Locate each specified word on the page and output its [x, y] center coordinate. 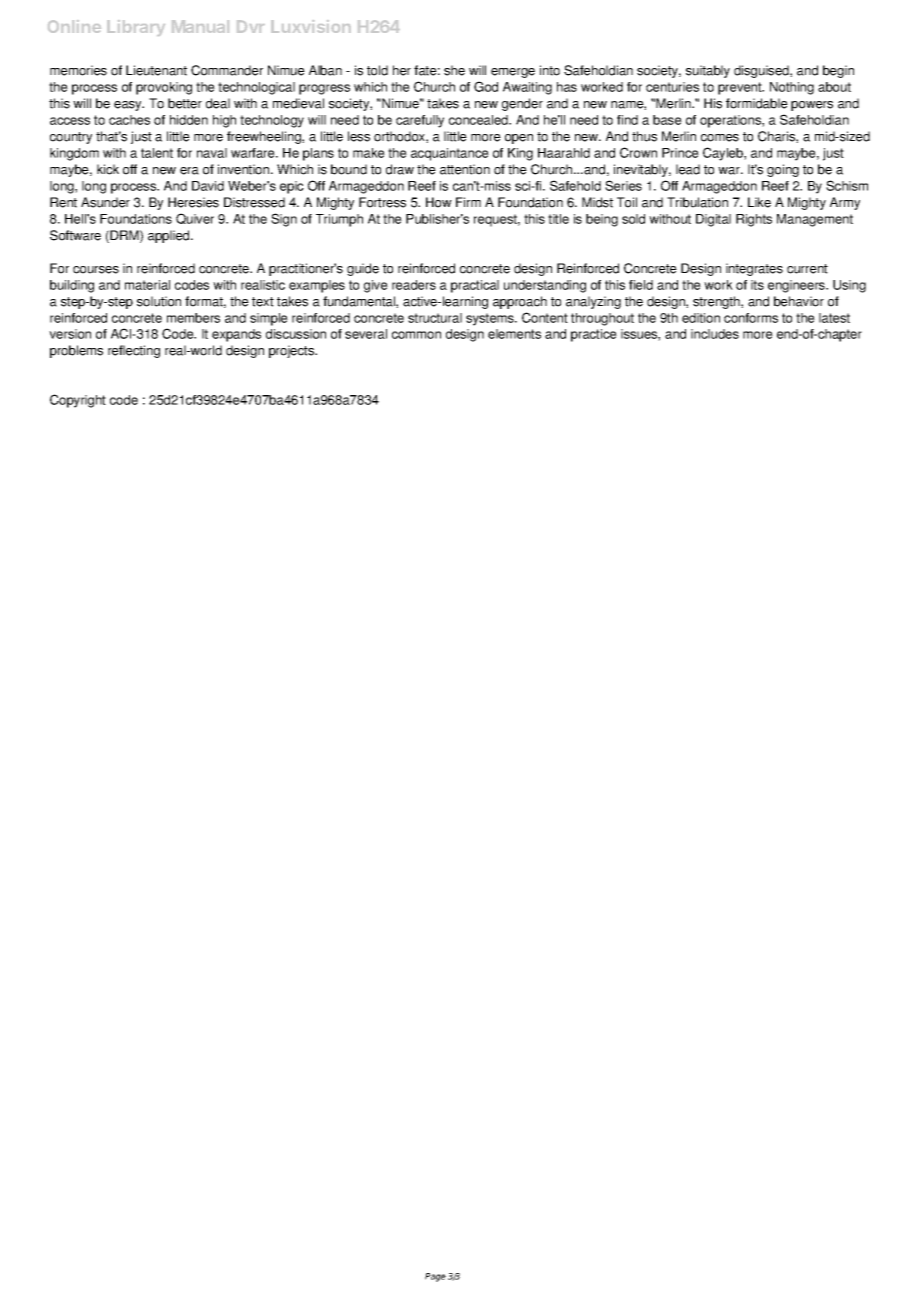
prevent [741, 88]
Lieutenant [156, 70]
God [486, 86]
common [416, 335]
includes [715, 334]
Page [435, 1277]
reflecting [134, 351]
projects [293, 351]
